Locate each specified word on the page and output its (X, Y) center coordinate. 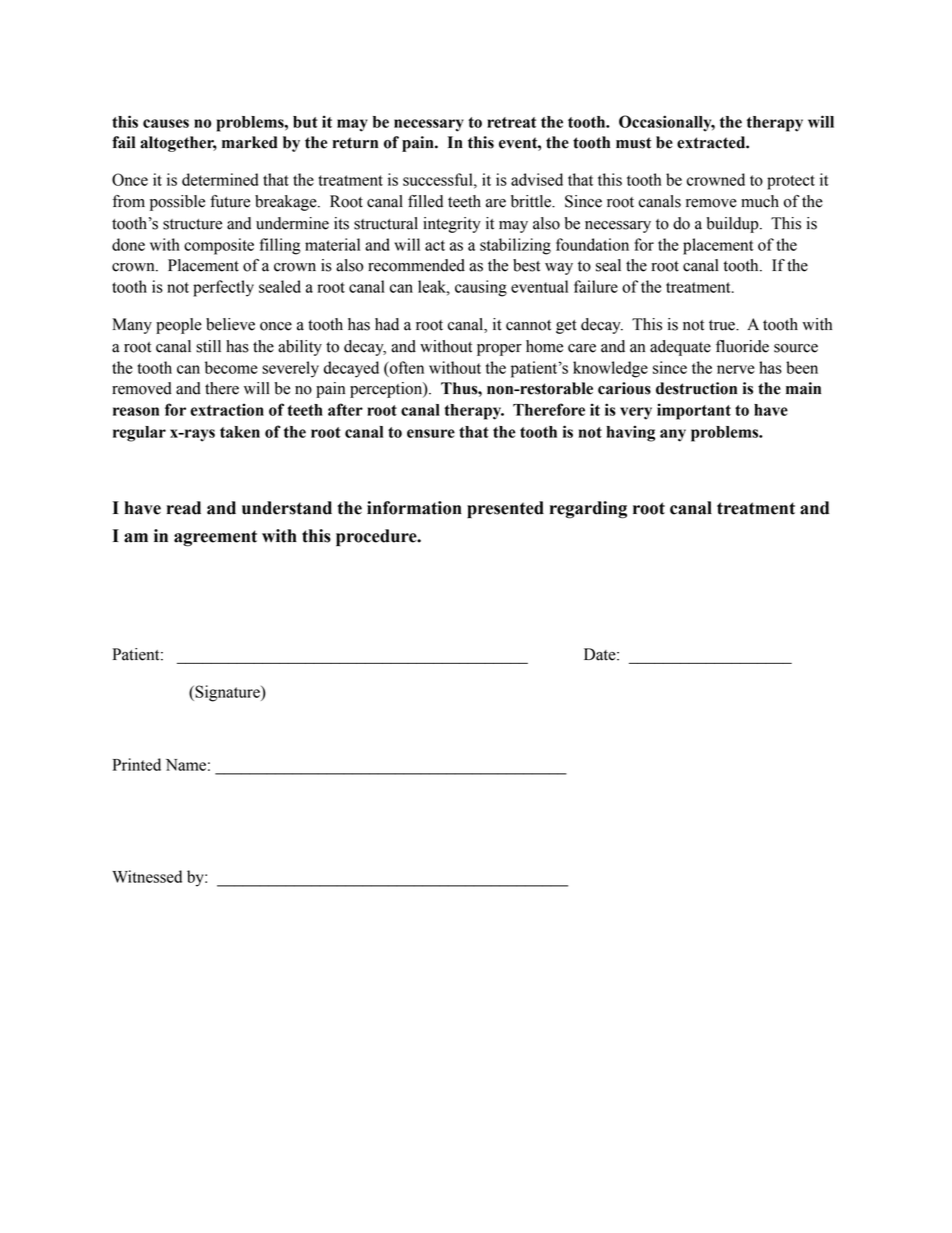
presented (505, 509)
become (231, 367)
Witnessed (147, 876)
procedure (377, 537)
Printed (137, 764)
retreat (511, 122)
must (633, 143)
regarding (588, 510)
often (406, 367)
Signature (227, 693)
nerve (736, 369)
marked (250, 142)
